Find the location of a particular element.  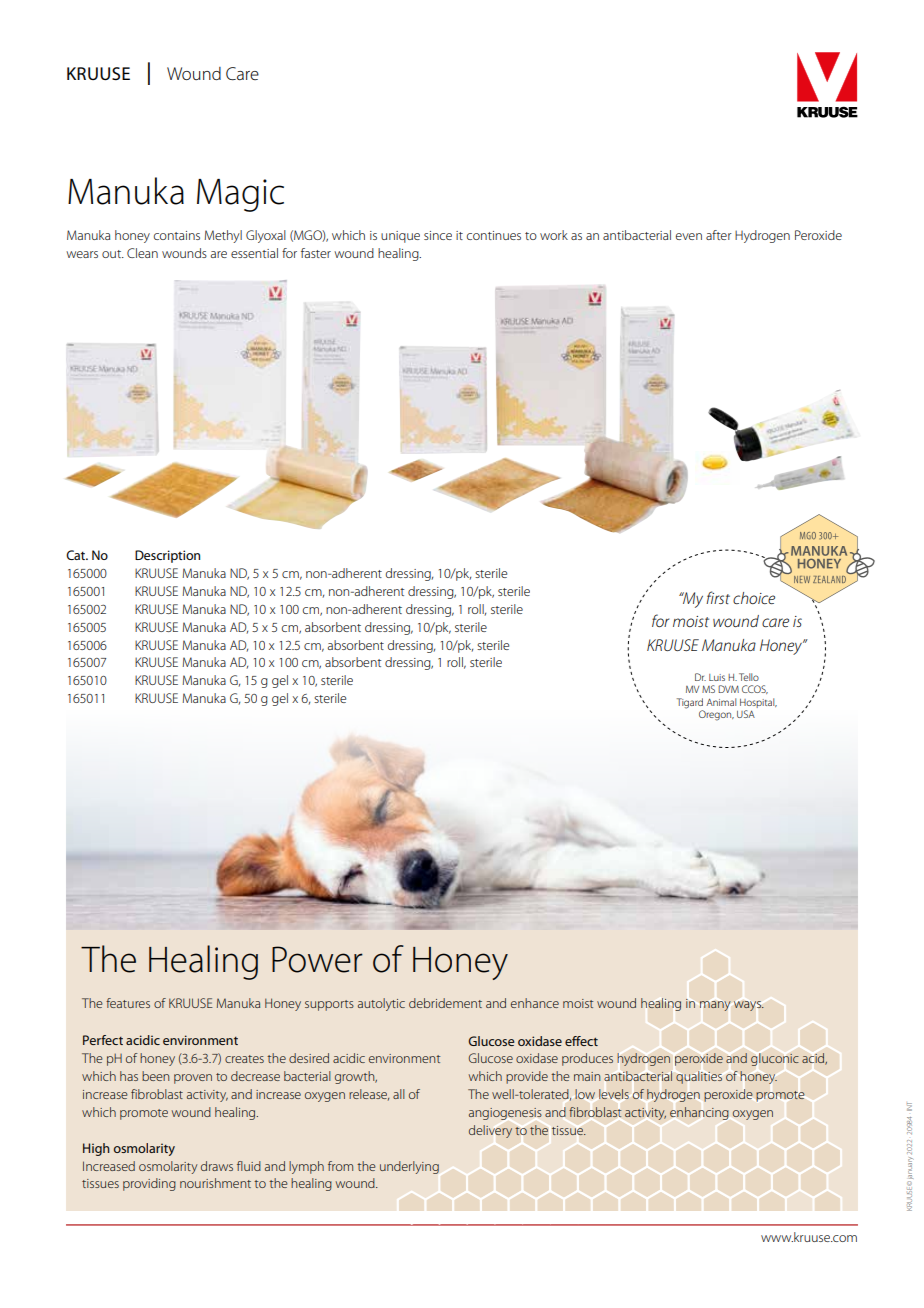

Tigard is located at coordinates (690, 703).
